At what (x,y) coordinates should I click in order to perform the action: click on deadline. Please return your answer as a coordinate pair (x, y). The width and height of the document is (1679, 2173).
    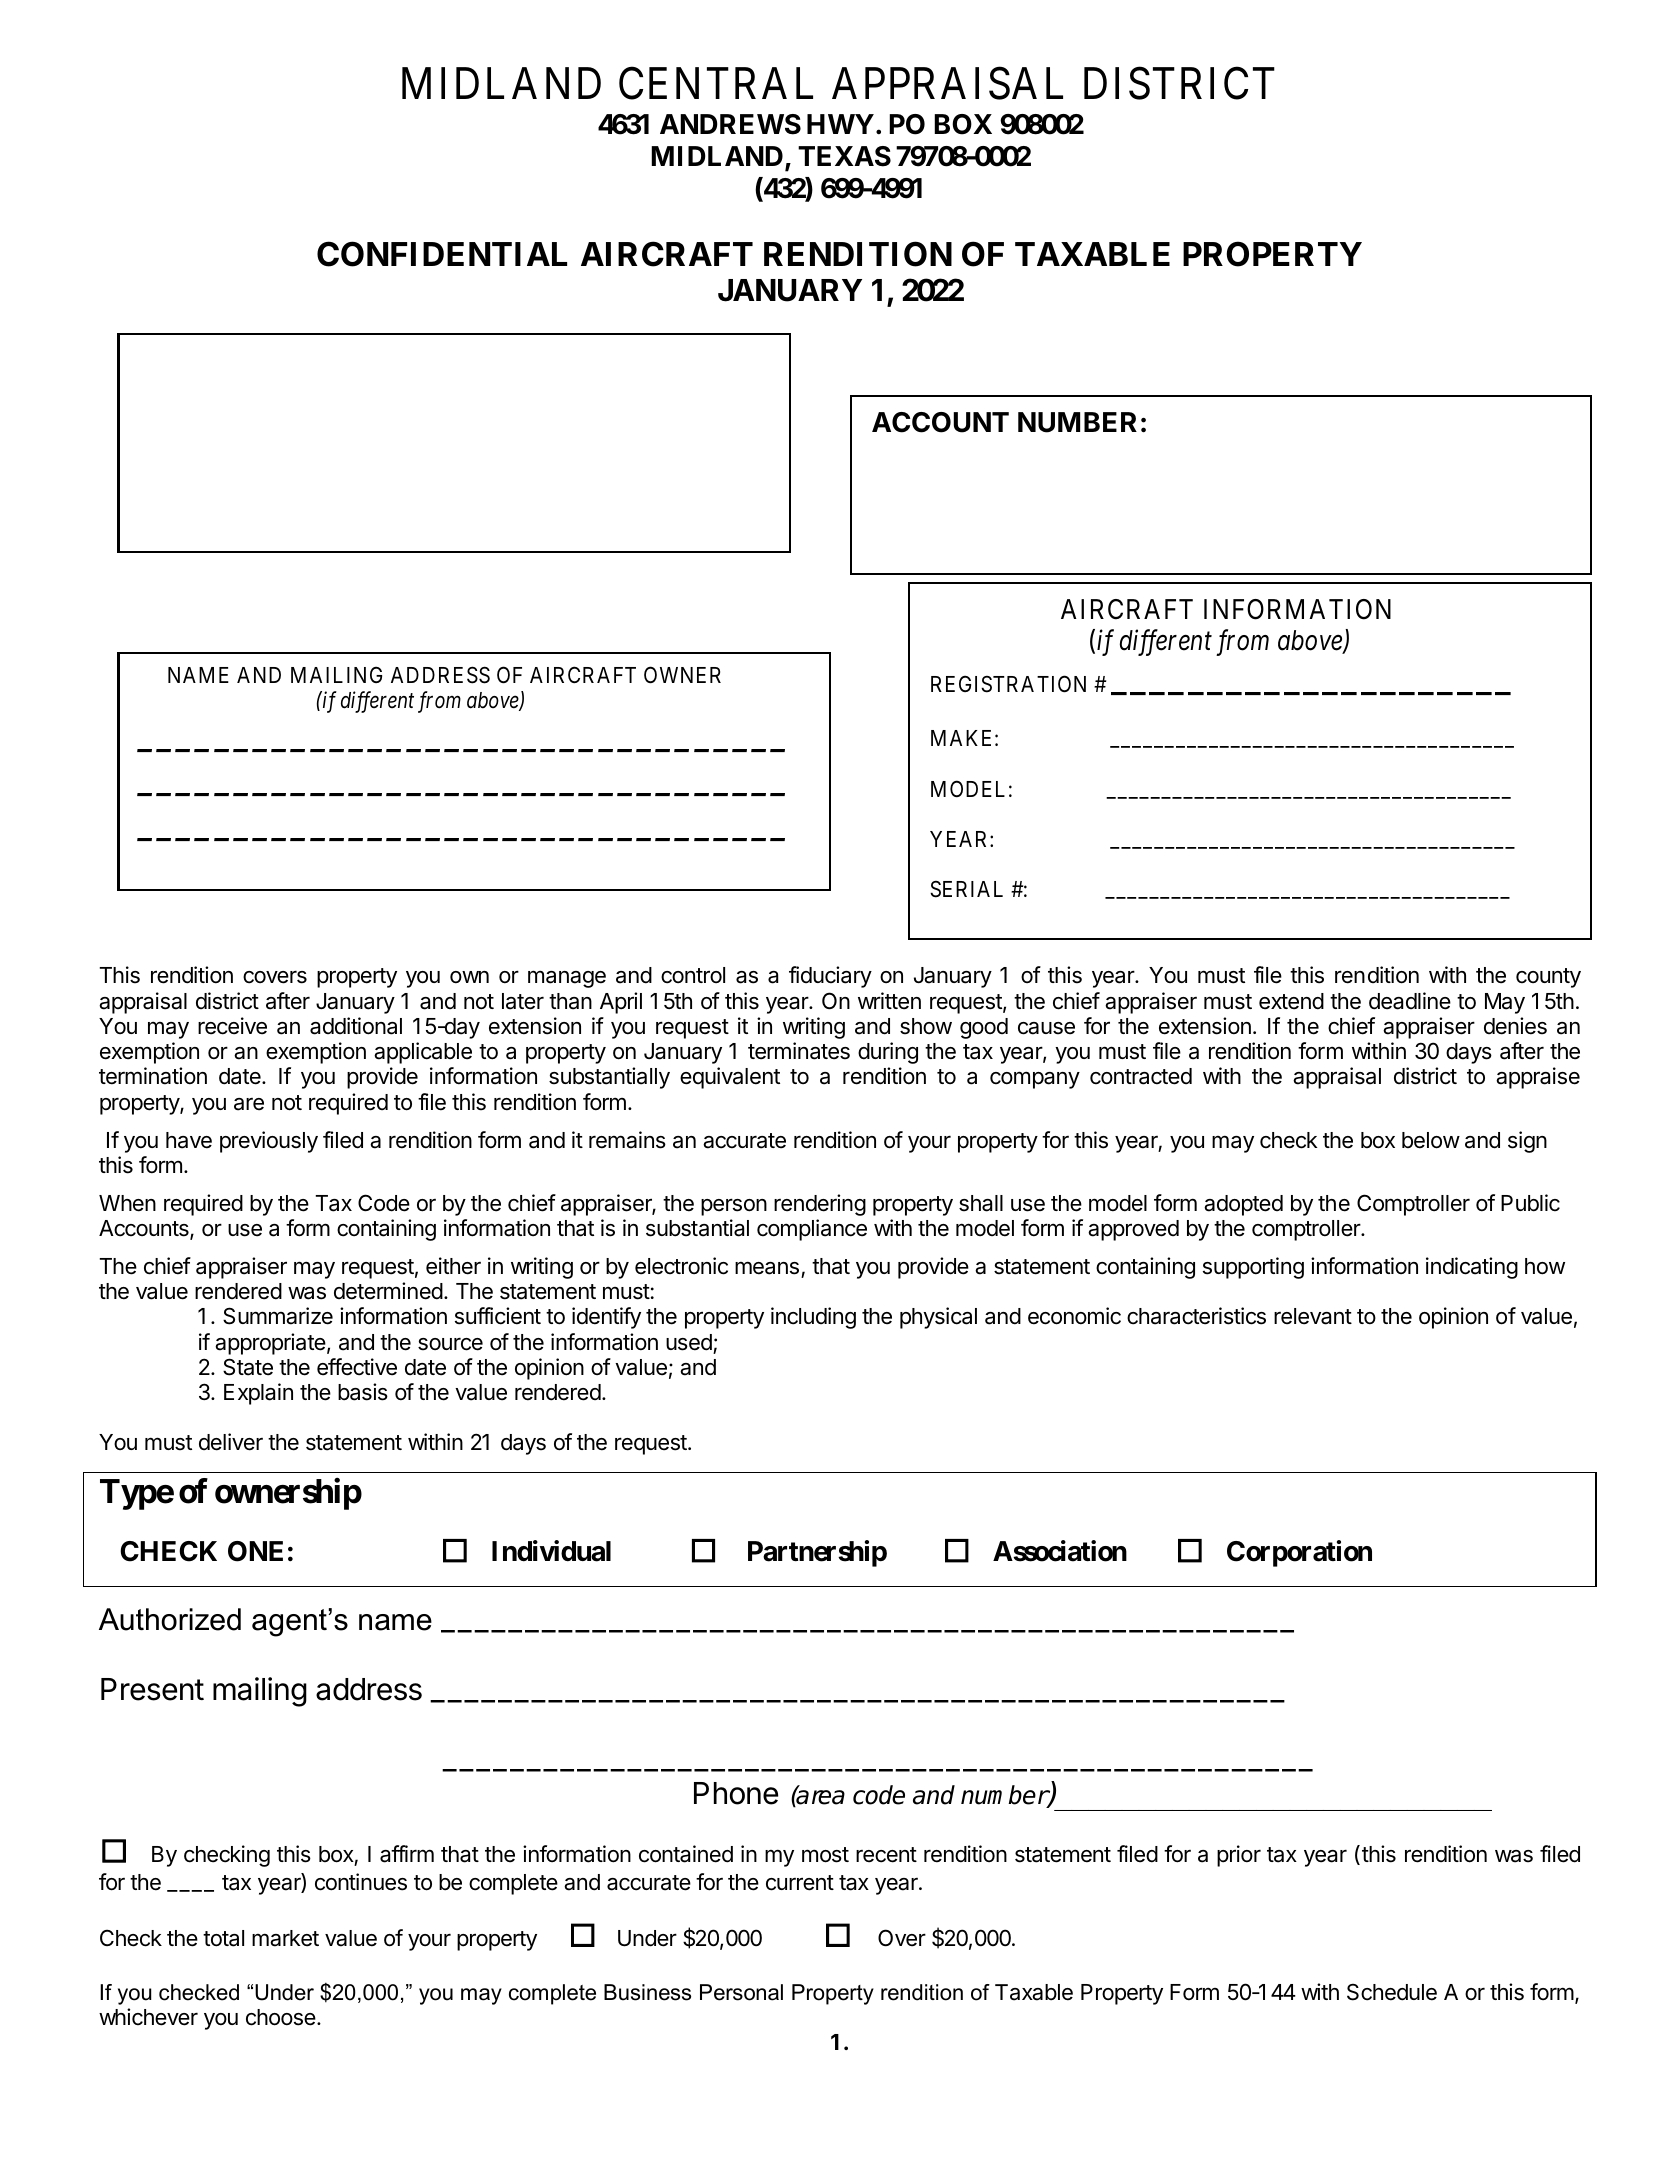
    Looking at the image, I should click on (1410, 1001).
